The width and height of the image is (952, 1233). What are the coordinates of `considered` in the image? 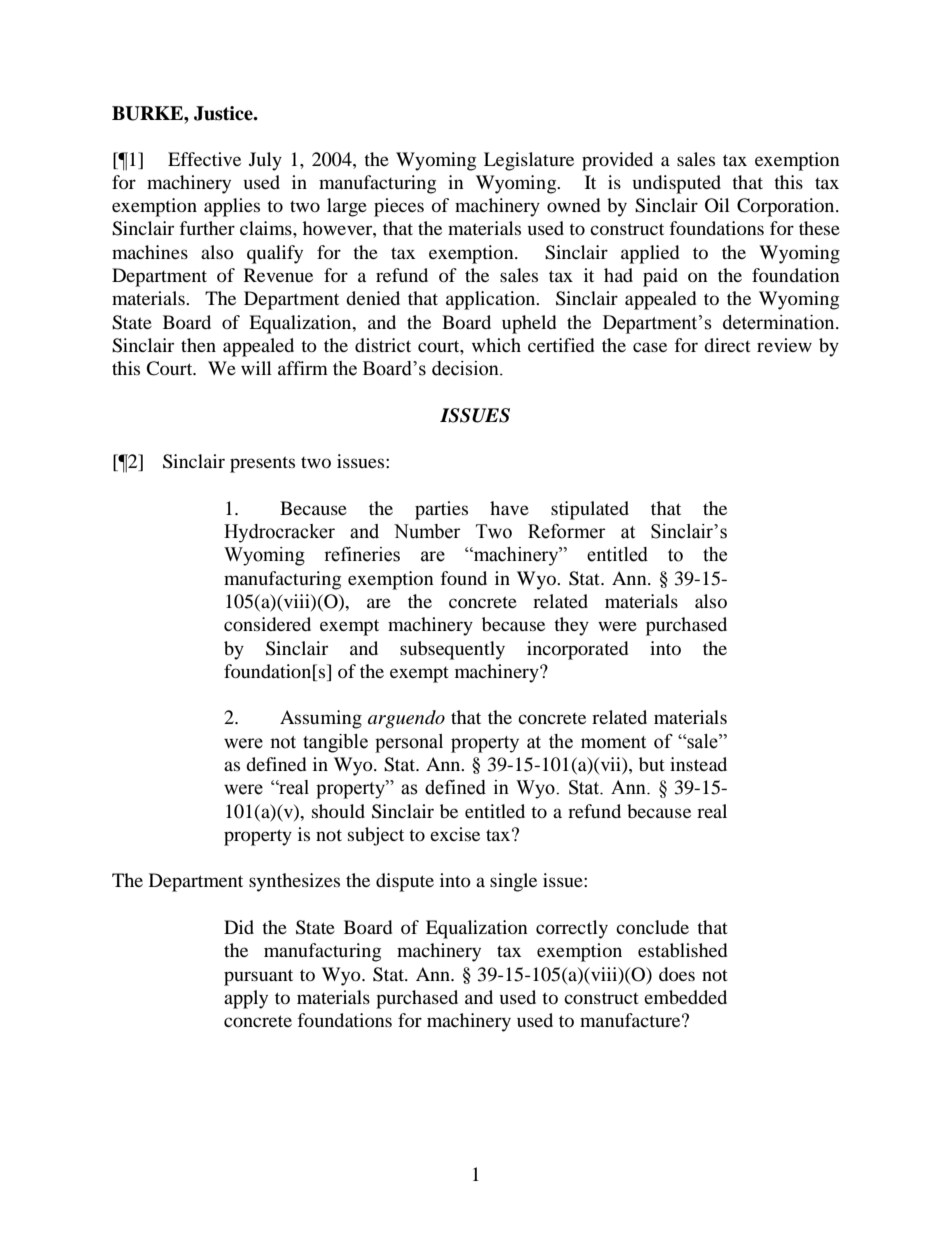 It's located at (267, 624).
